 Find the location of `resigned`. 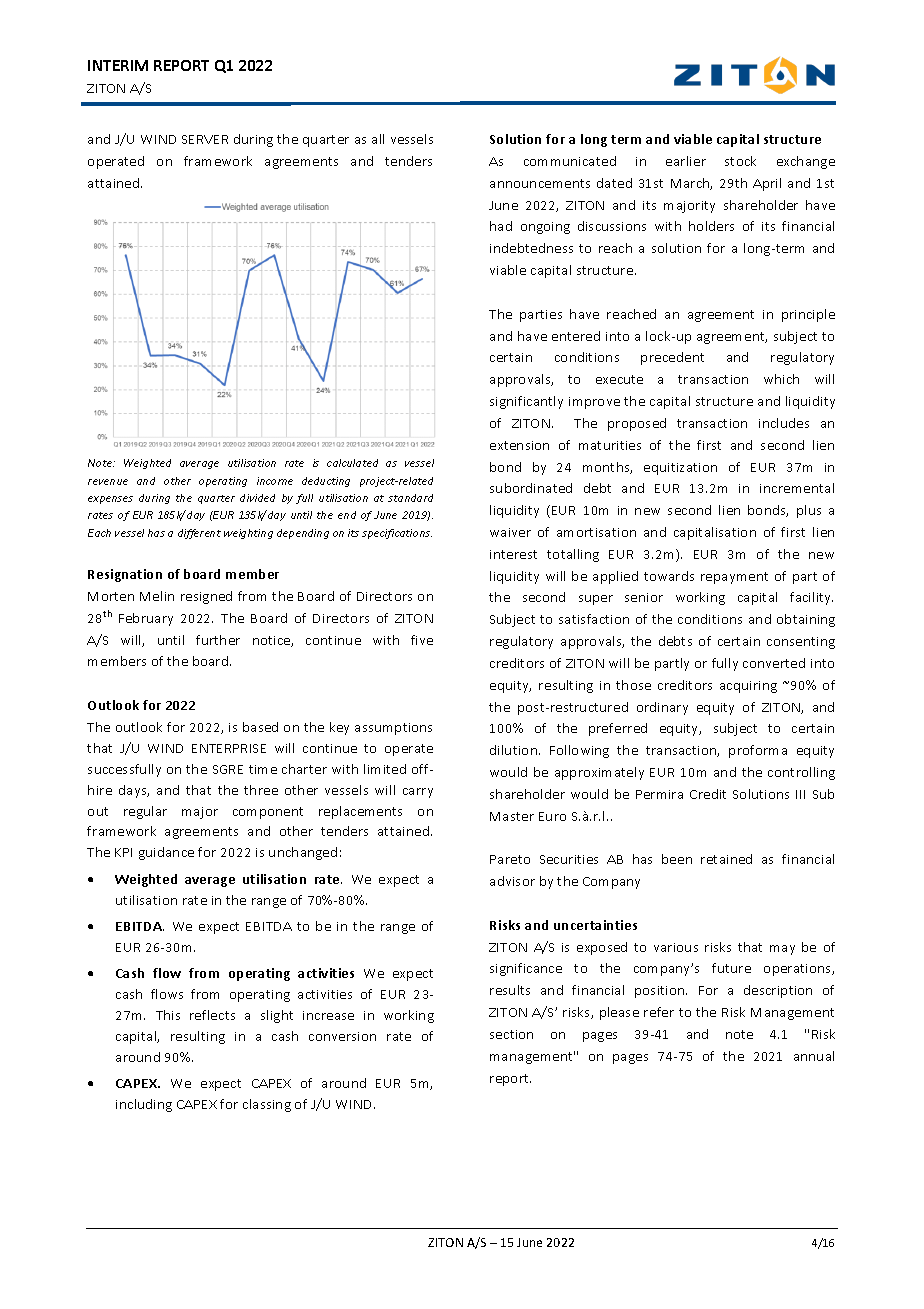

resigned is located at coordinates (206, 597).
